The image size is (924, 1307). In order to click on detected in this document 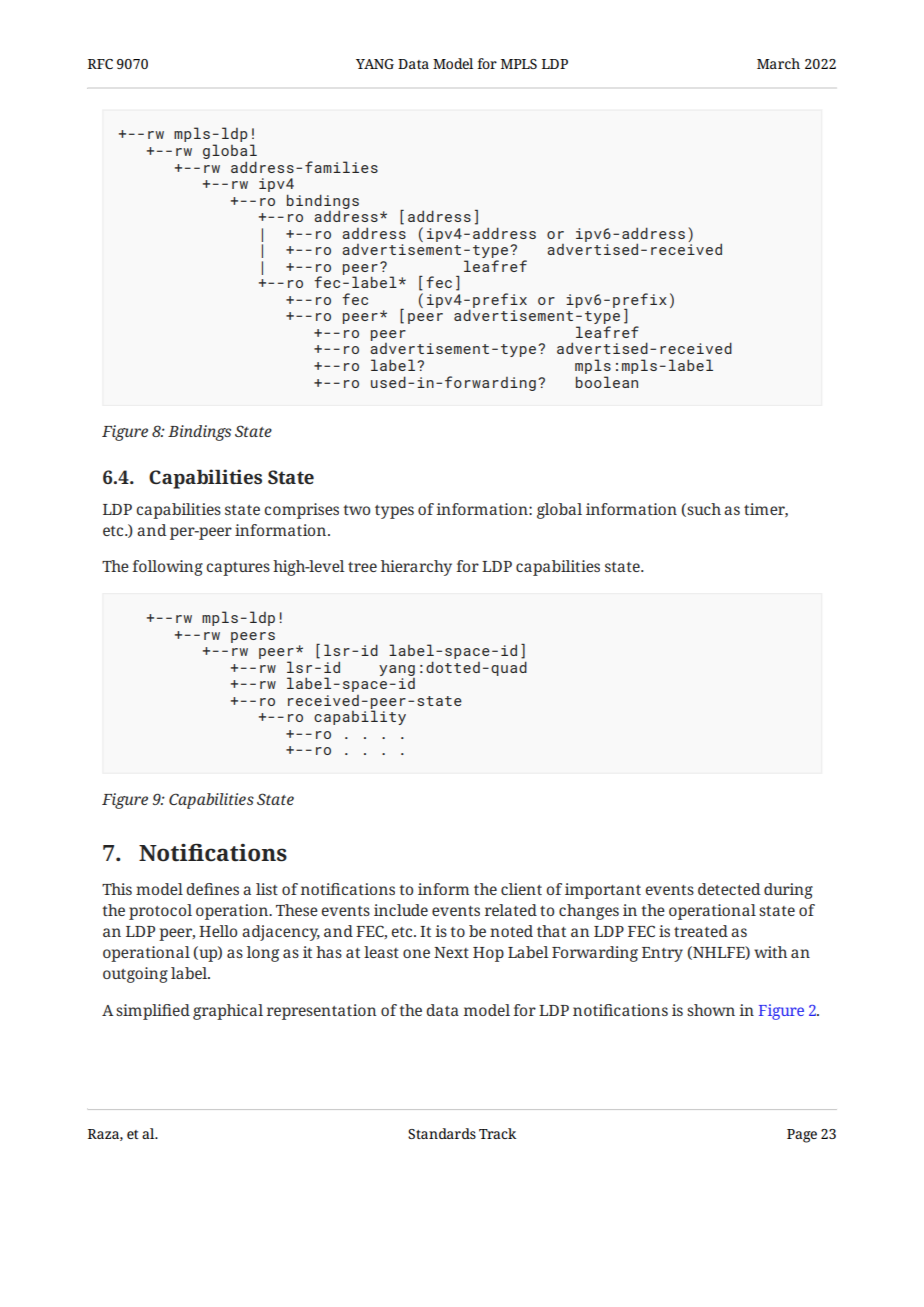, I will do `click(729, 889)`.
